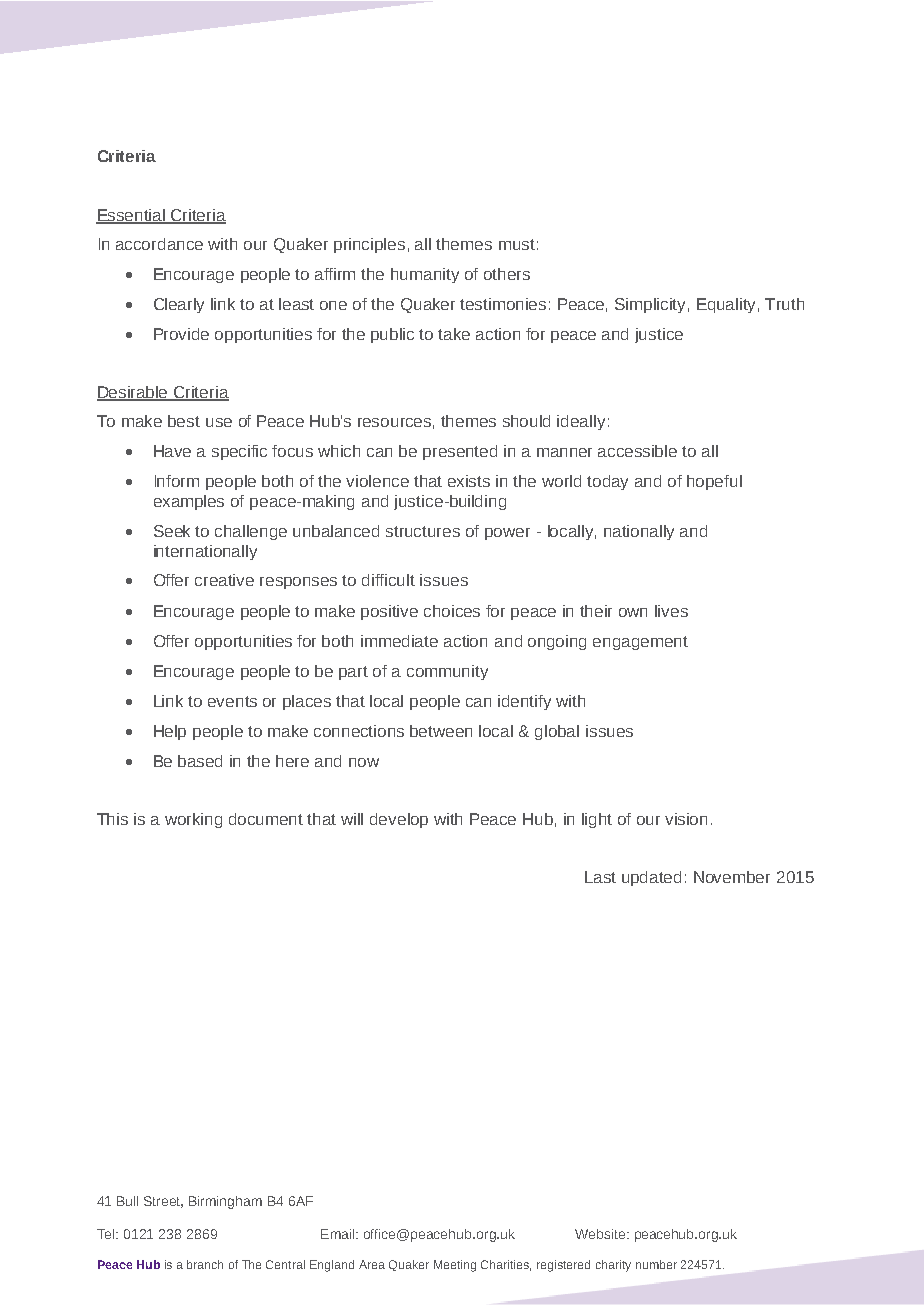 The image size is (924, 1307). I want to click on Last, so click(600, 877).
